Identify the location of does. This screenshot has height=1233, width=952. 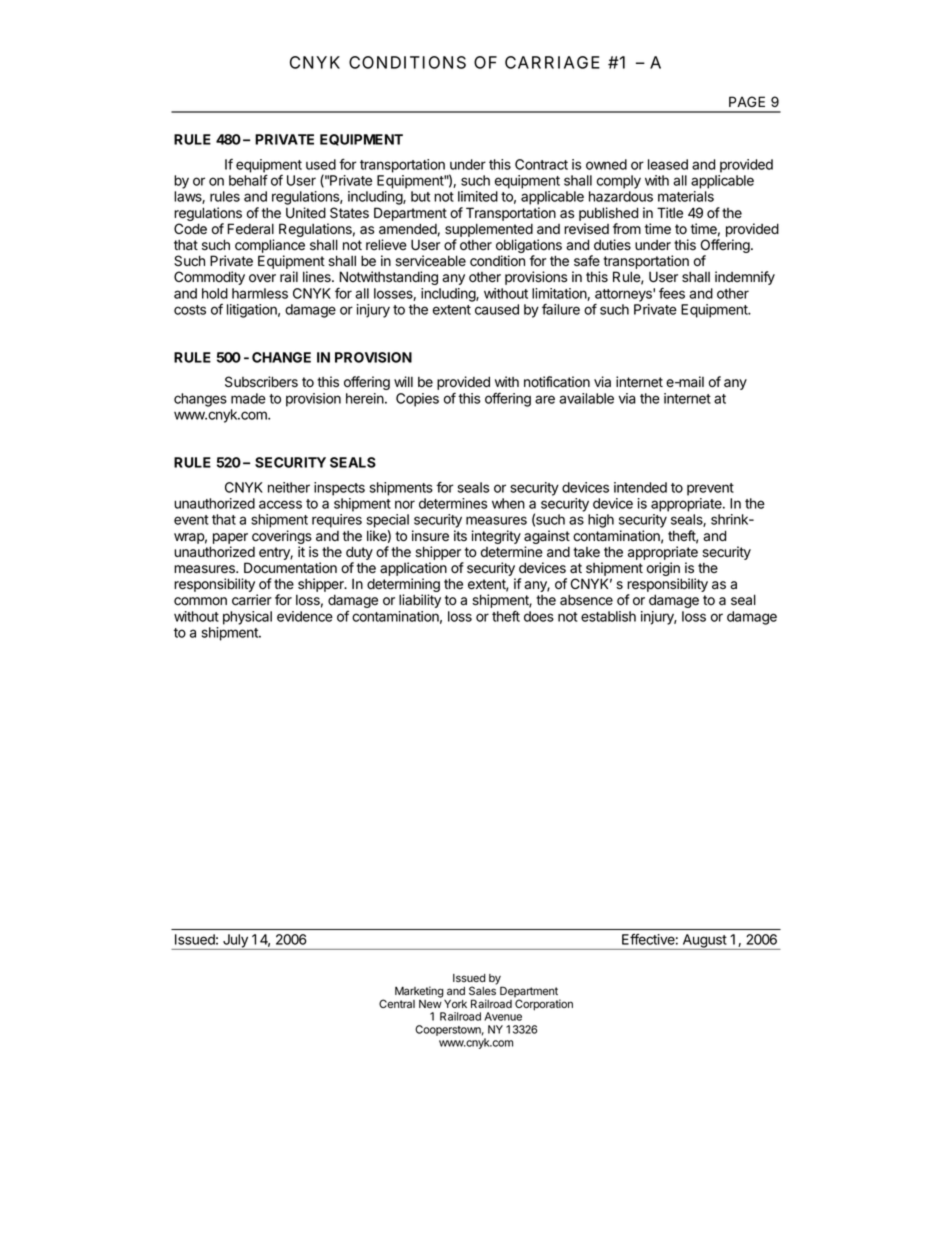
(539, 616).
